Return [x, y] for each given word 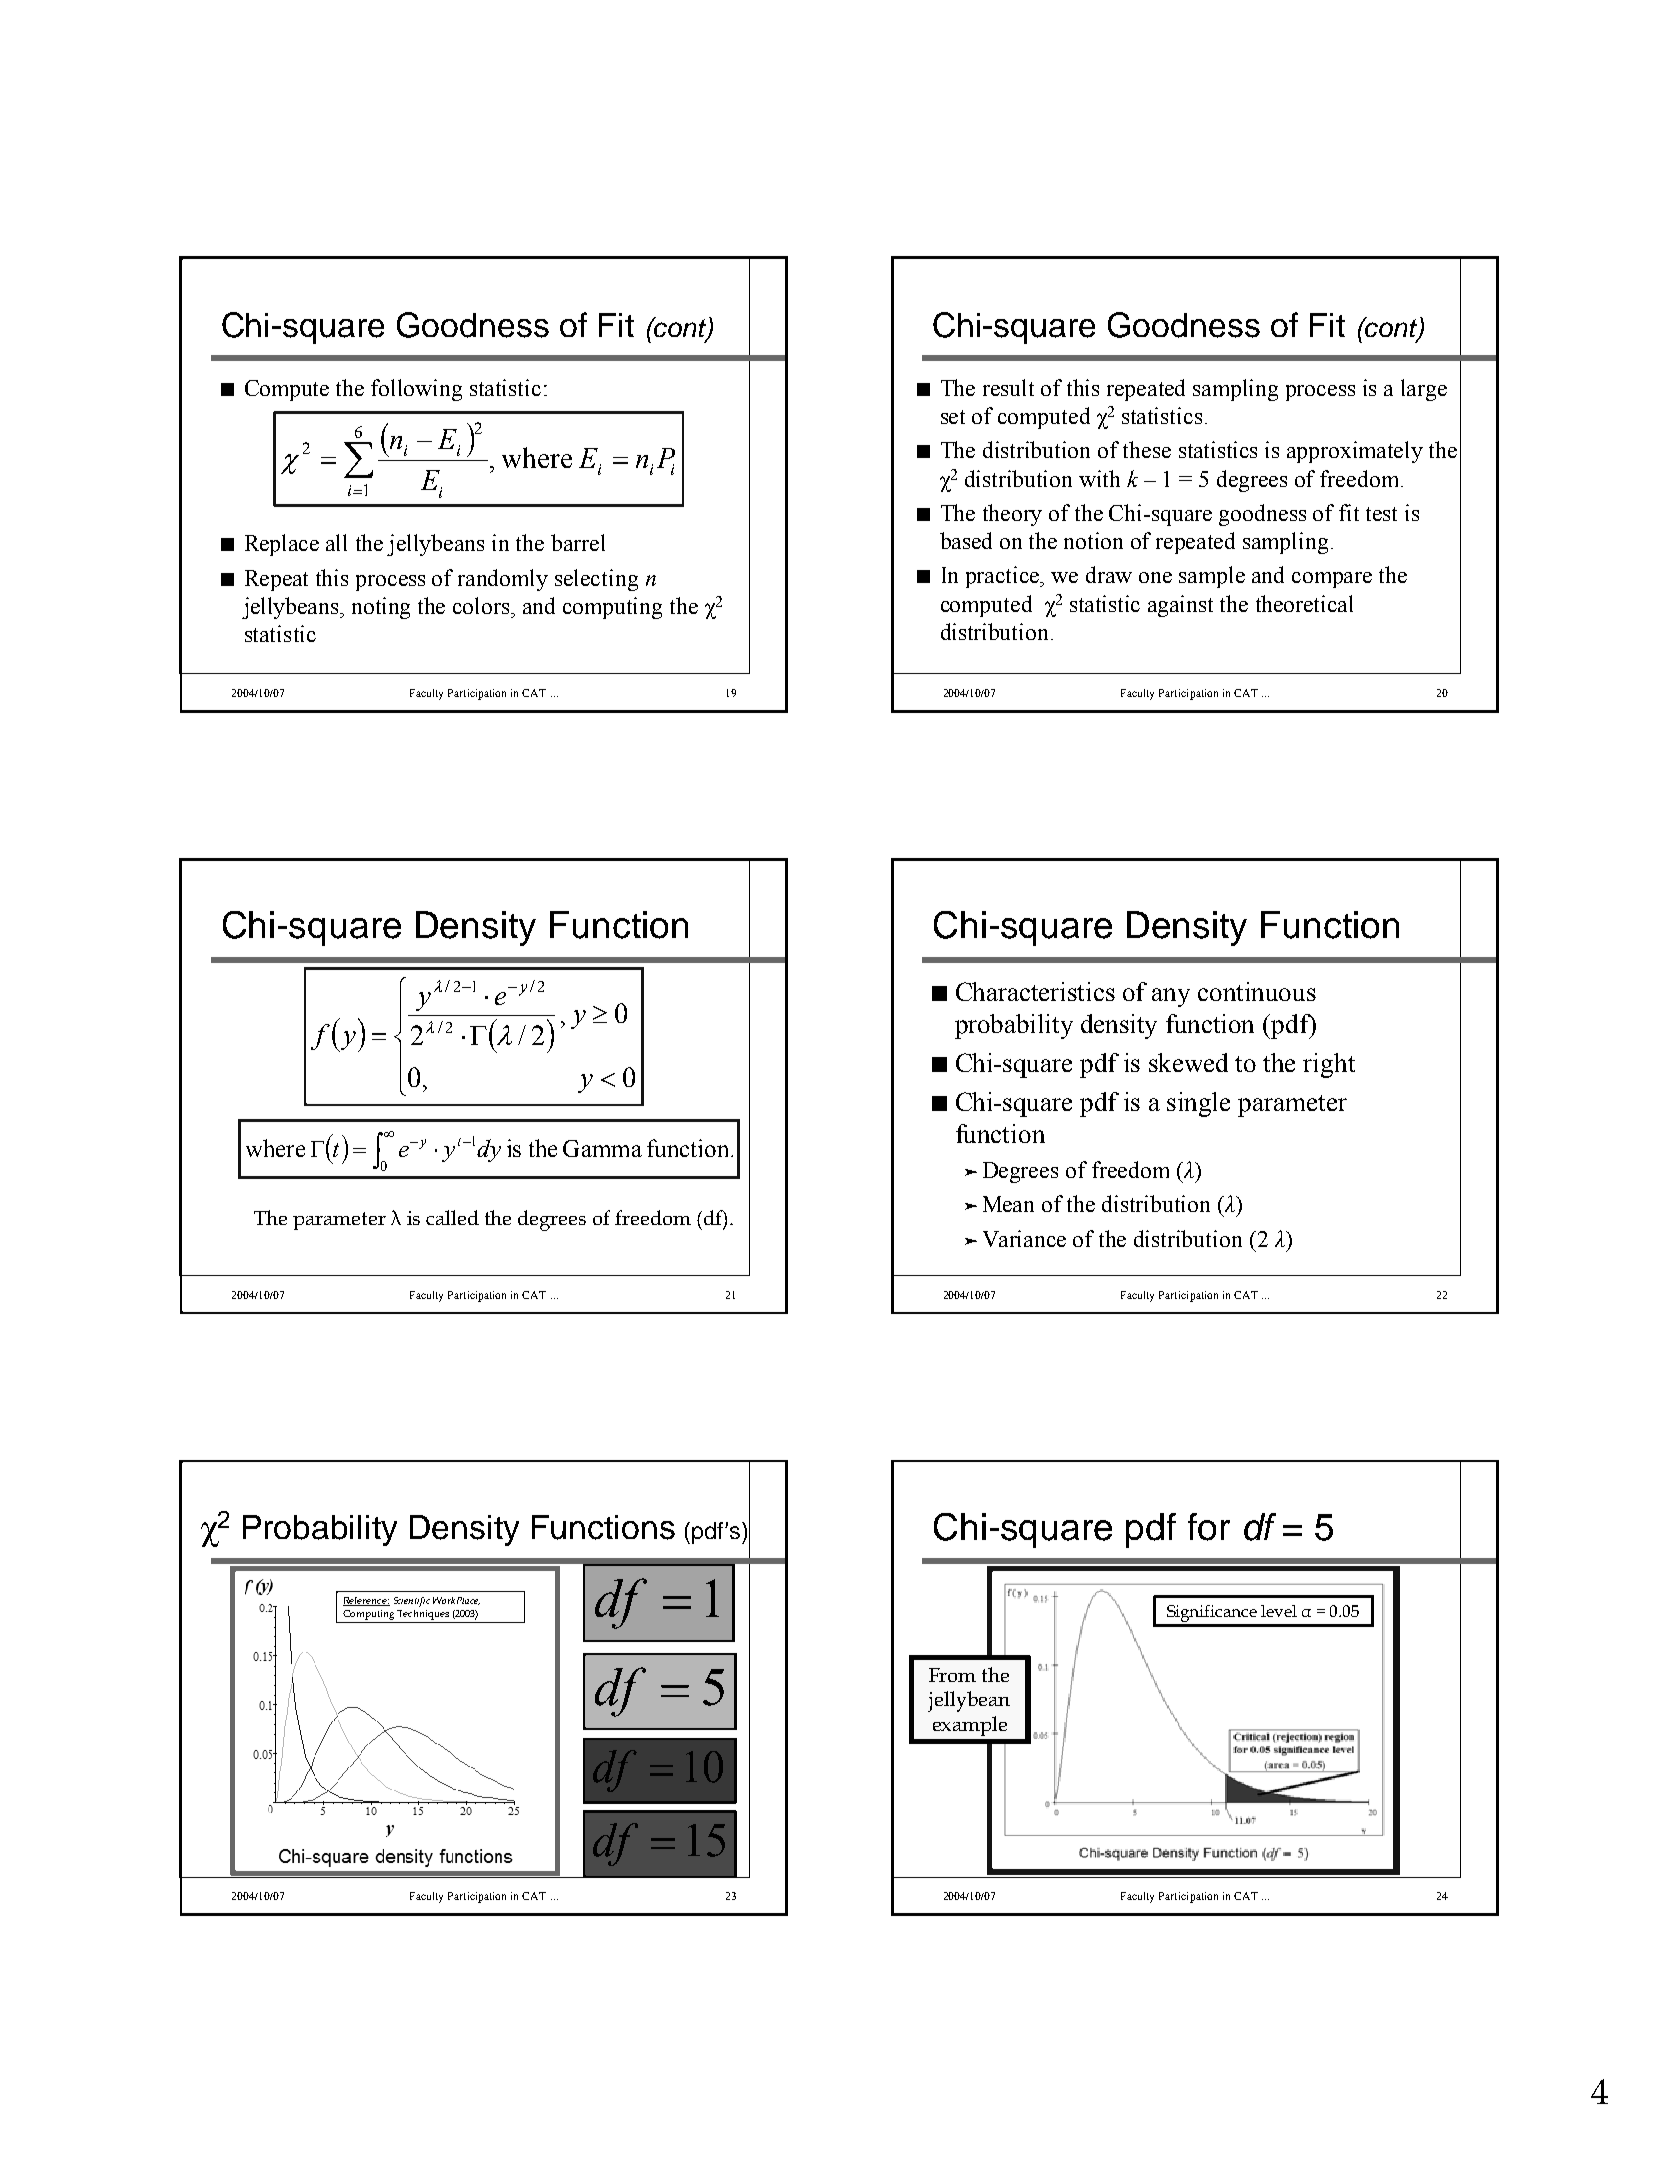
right [1329, 1065]
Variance [1024, 1238]
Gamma [602, 1148]
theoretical [1304, 603]
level [1279, 1611]
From [952, 1675]
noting [381, 608]
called [452, 1217]
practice [1004, 577]
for [1209, 1527]
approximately [1355, 452]
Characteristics [1035, 991]
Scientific [412, 1602]
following [416, 390]
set [953, 417]
